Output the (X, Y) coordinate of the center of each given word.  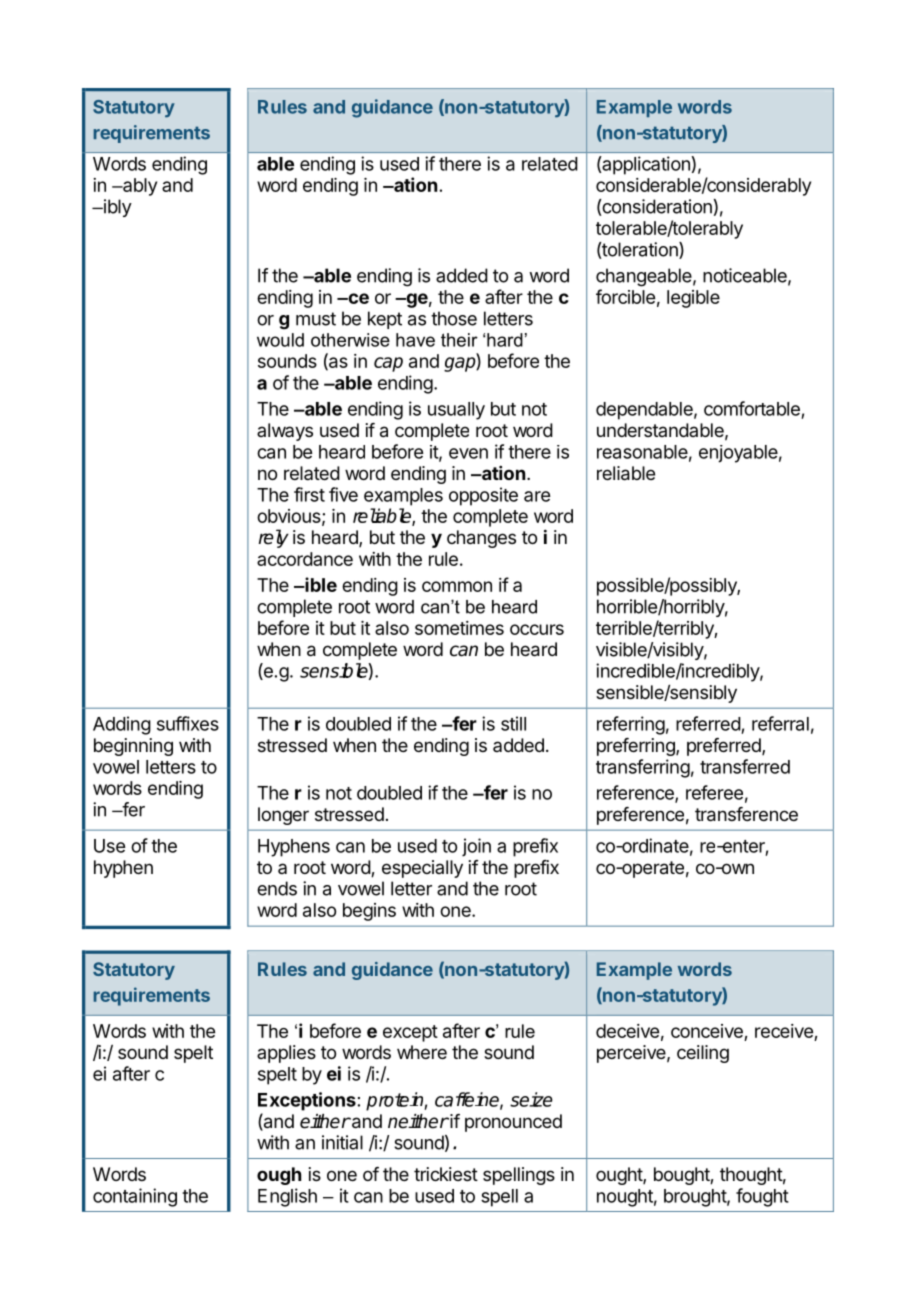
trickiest (446, 1174)
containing (135, 1197)
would (280, 340)
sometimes (459, 628)
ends (277, 888)
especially (422, 869)
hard (505, 340)
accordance (305, 559)
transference (746, 814)
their (459, 340)
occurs (537, 629)
